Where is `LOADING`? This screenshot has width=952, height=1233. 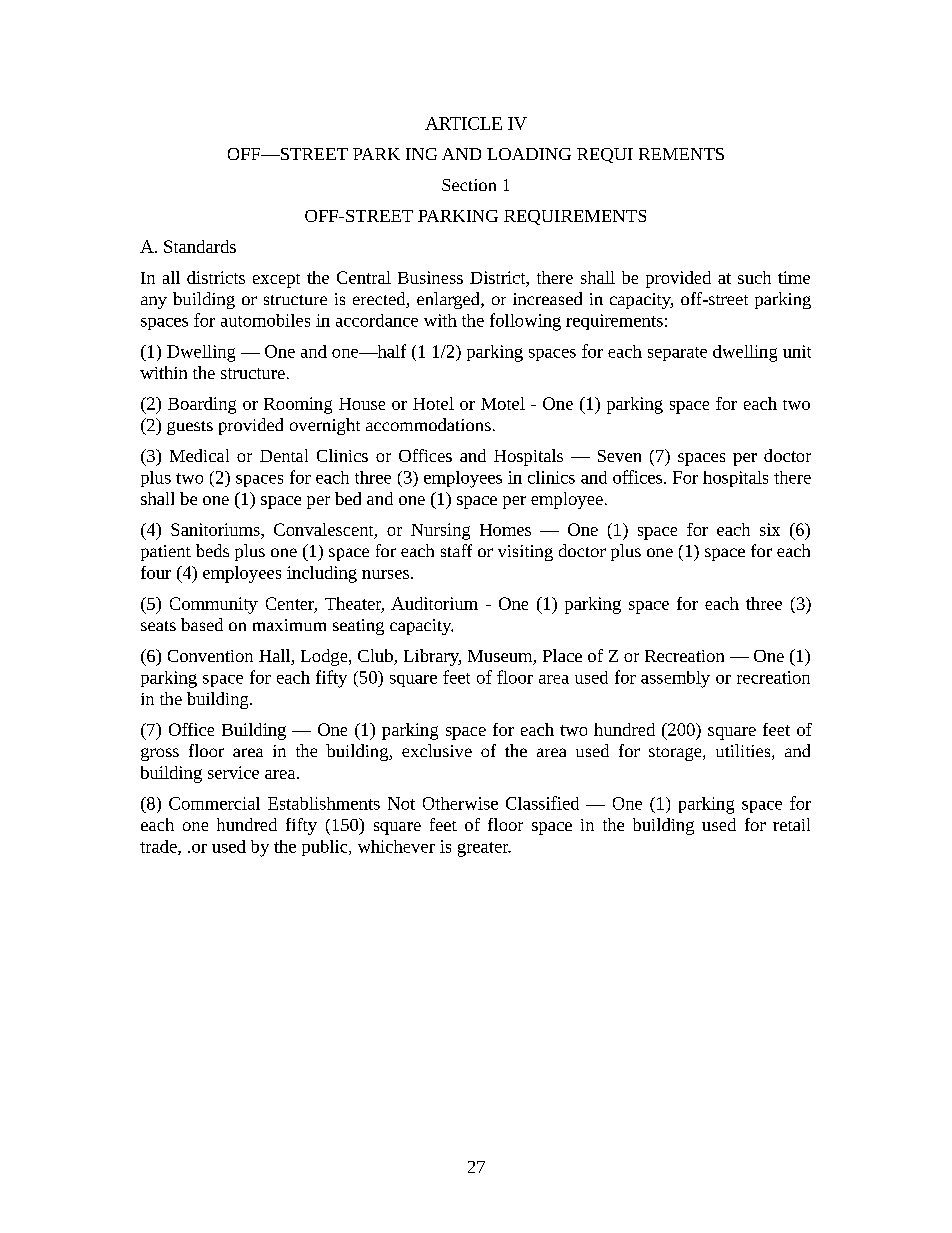
LOADING is located at coordinates (529, 154).
